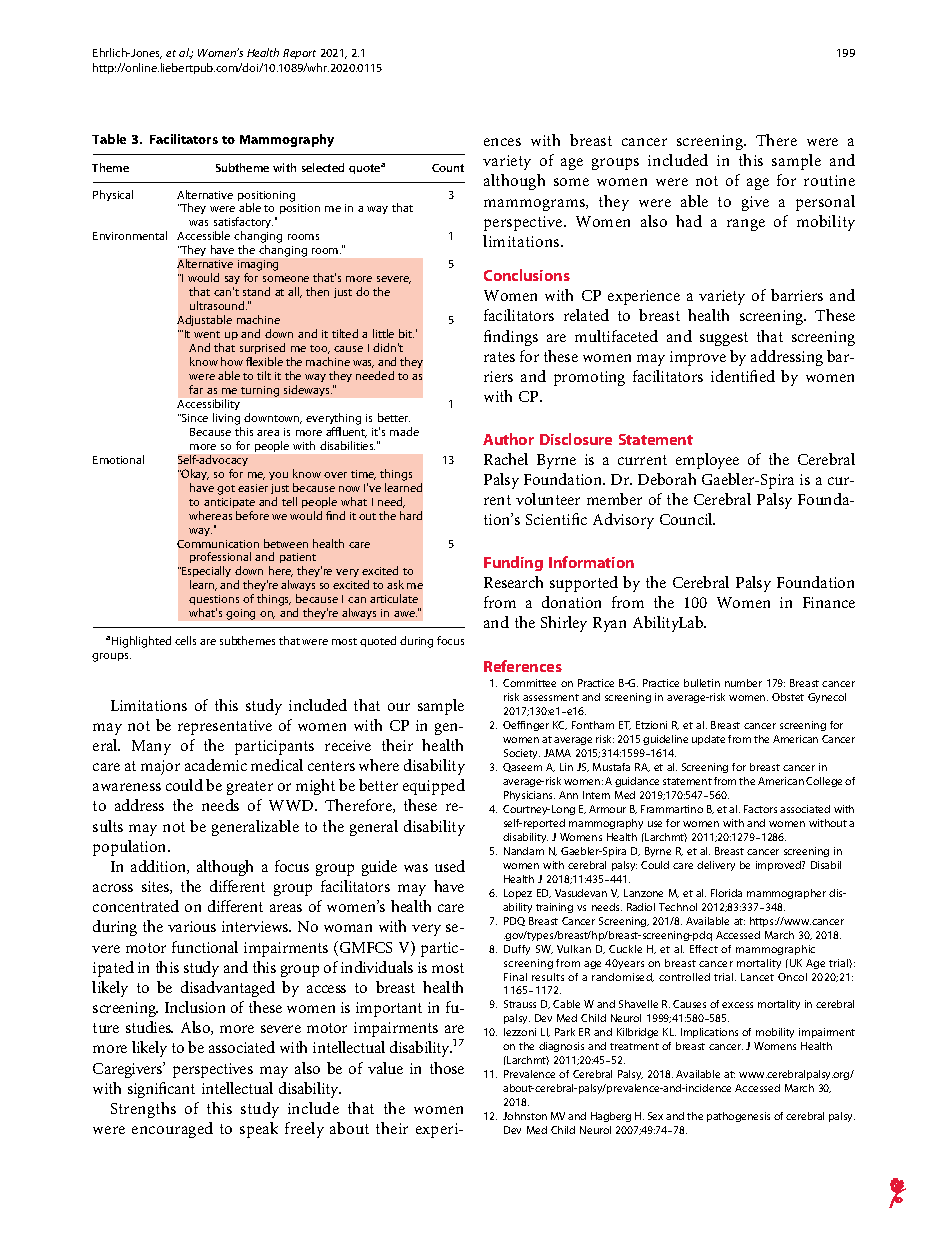 The image size is (952, 1233). I want to click on equipped, so click(434, 787).
